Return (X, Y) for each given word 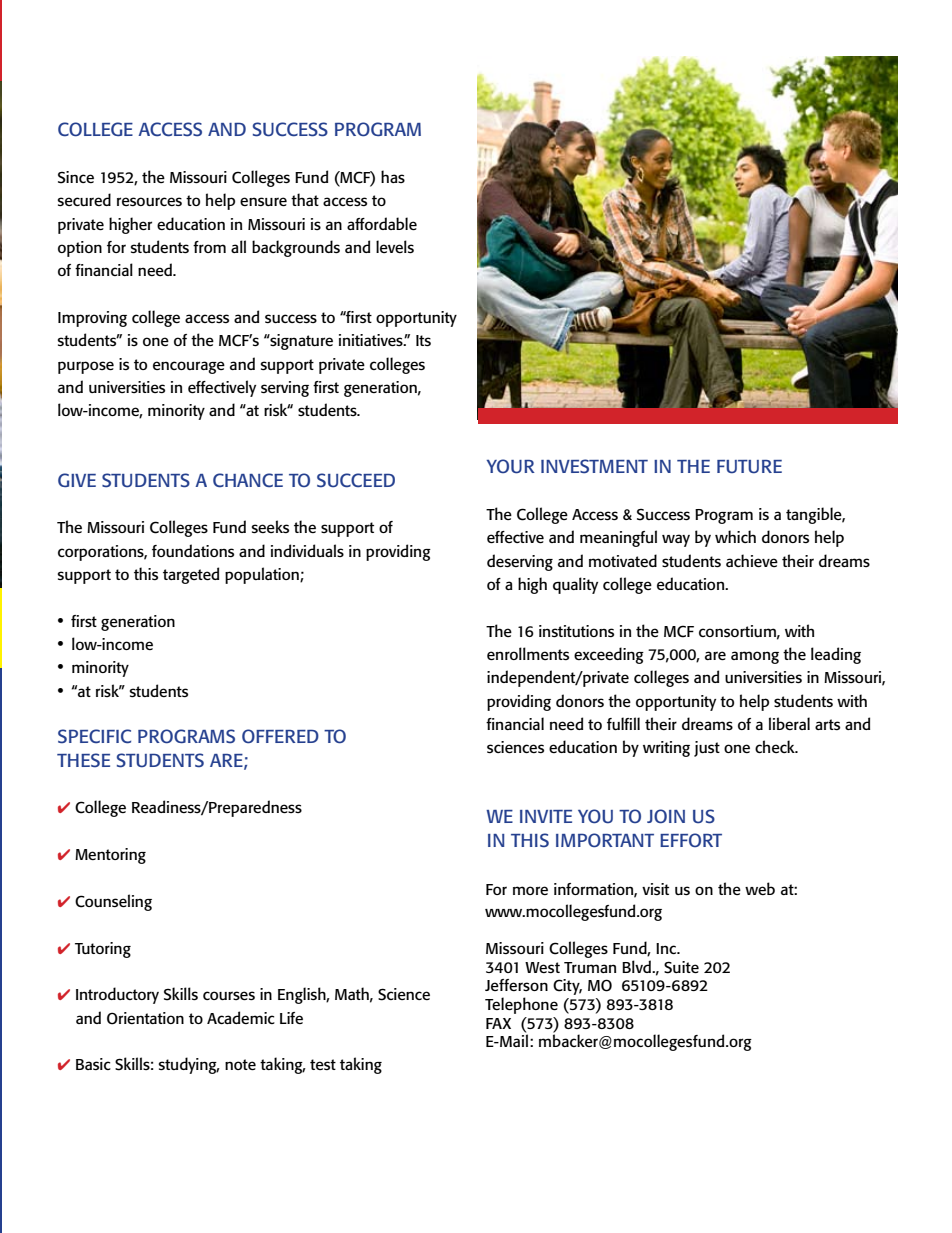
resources (149, 201)
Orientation (145, 1018)
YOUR (510, 466)
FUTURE (749, 467)
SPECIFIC (94, 736)
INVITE (546, 816)
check (776, 746)
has (393, 176)
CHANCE (248, 480)
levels (395, 246)
